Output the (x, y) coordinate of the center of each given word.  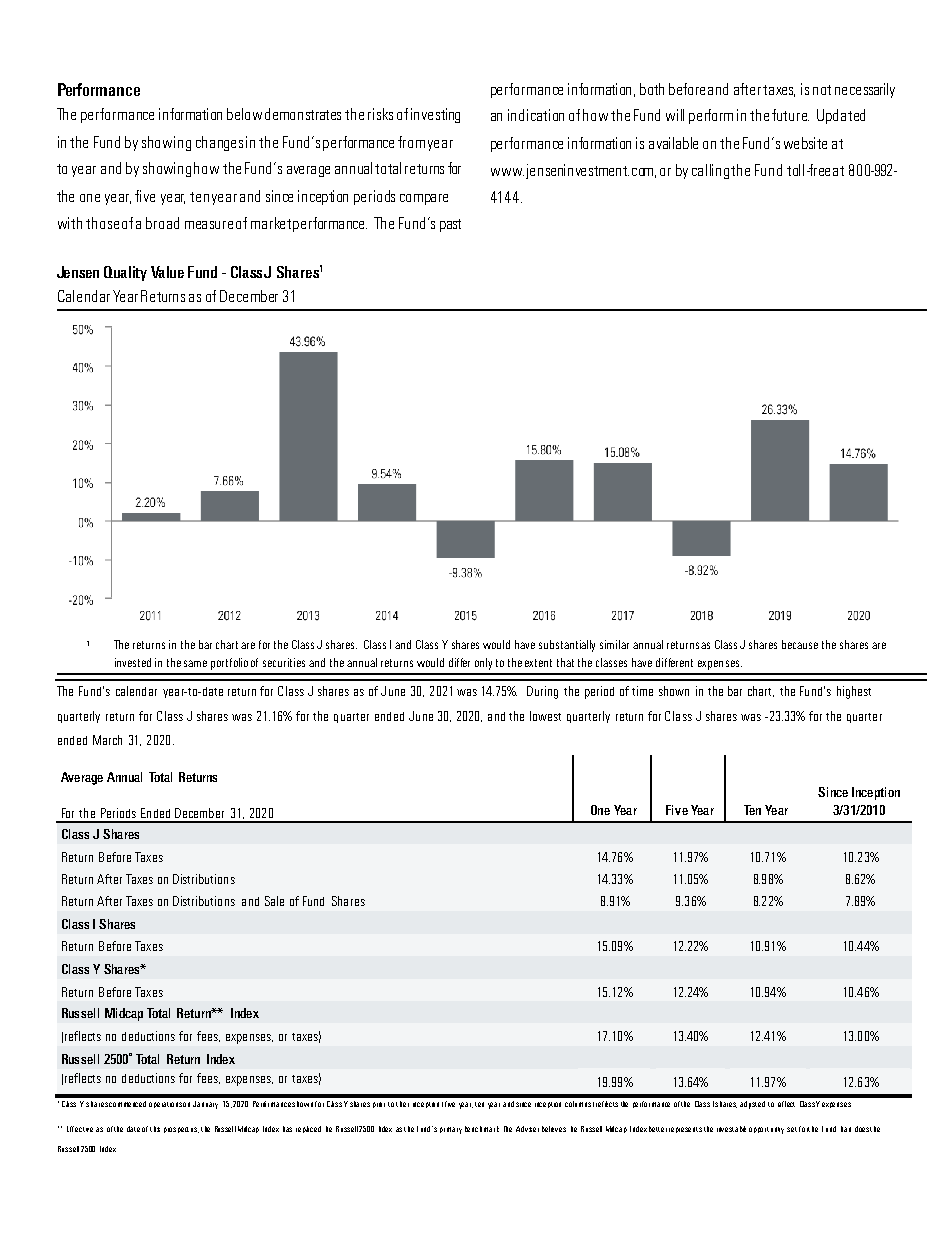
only (483, 664)
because (800, 644)
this (155, 1129)
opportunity (766, 1130)
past (450, 225)
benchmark (482, 1129)
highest (854, 692)
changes (219, 143)
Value (167, 272)
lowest (545, 716)
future (790, 115)
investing (435, 115)
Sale (274, 901)
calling (712, 171)
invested (133, 662)
